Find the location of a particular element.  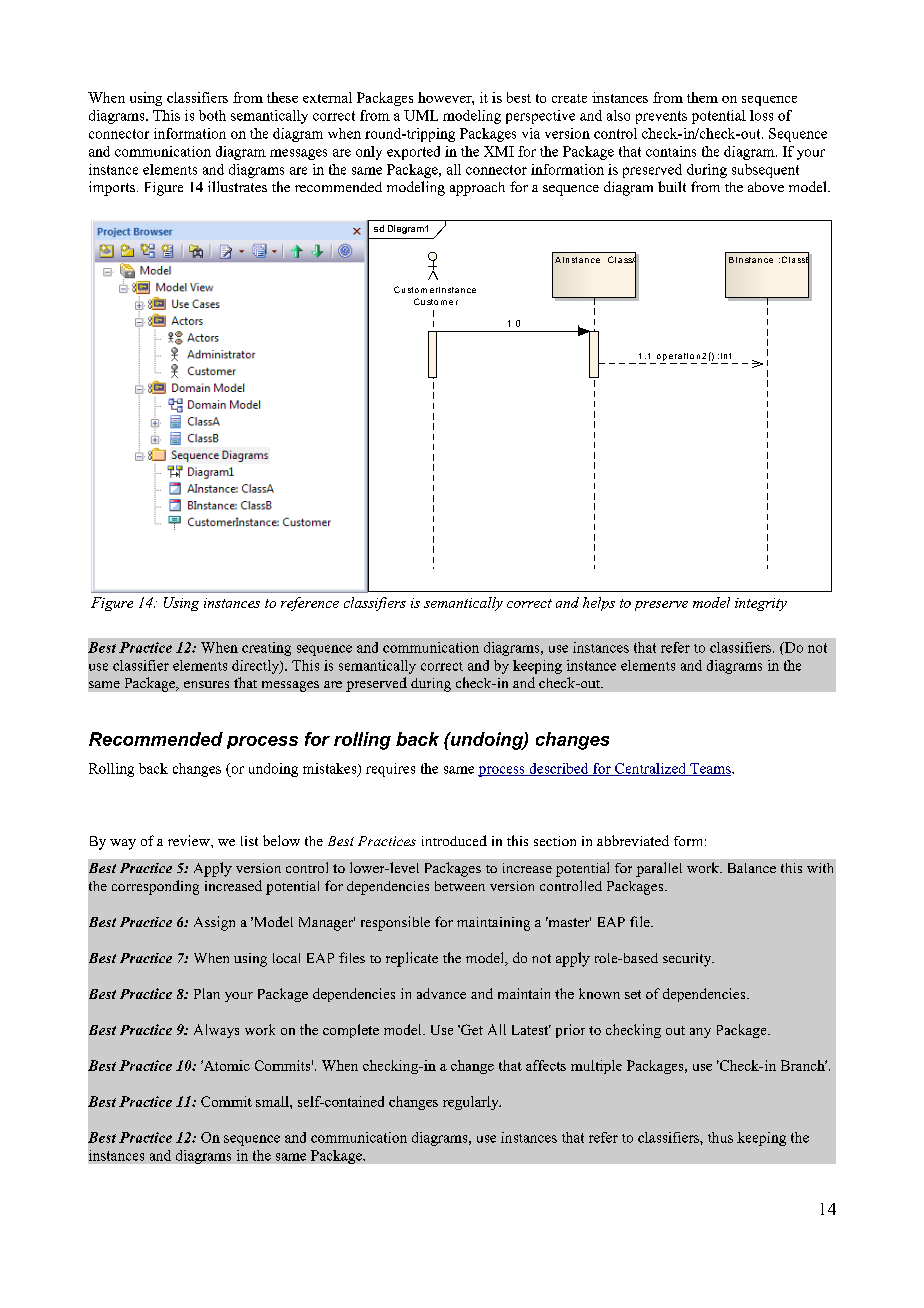

creating is located at coordinates (266, 649).
